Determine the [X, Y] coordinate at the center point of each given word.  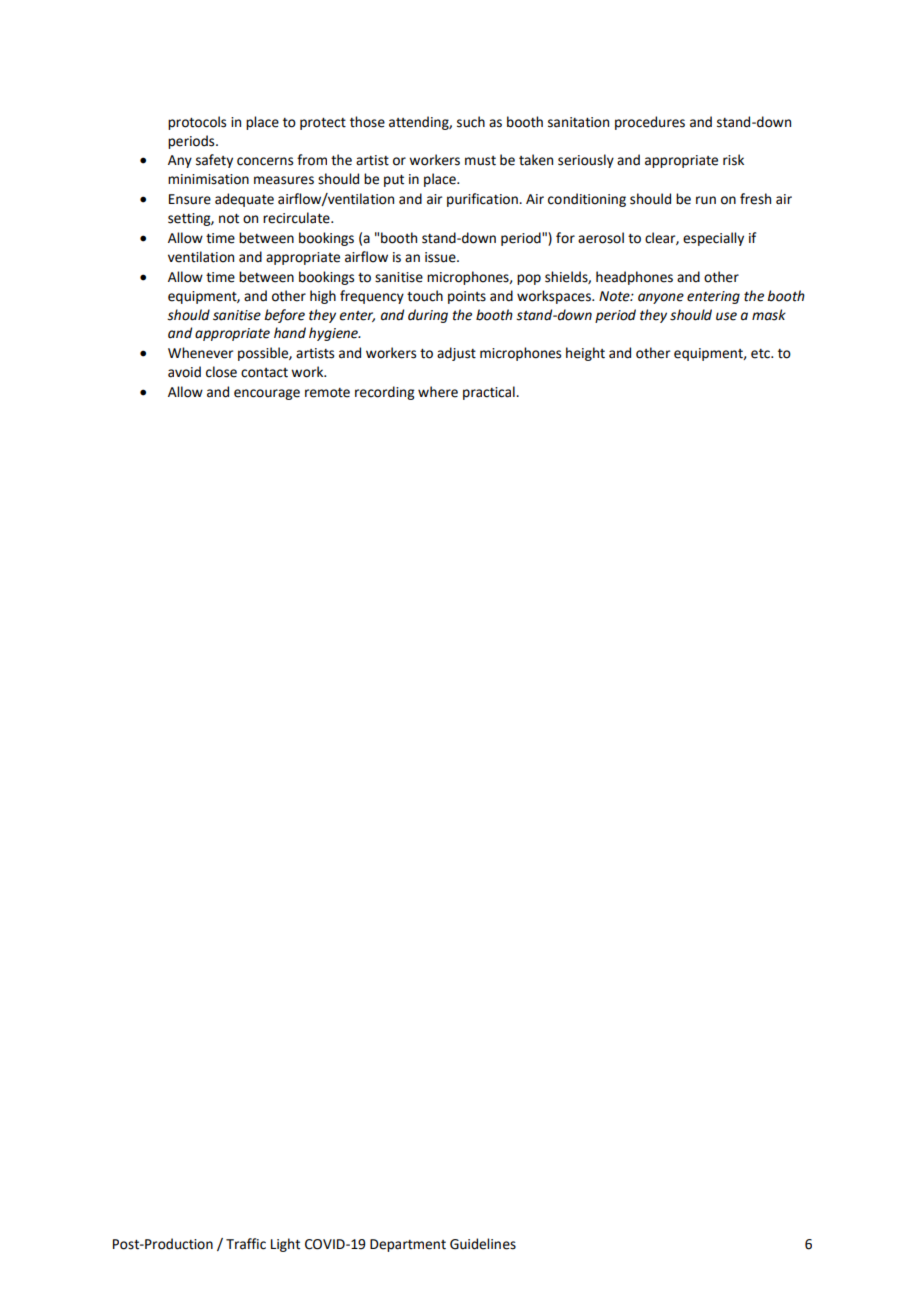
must [480, 161]
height [585, 354]
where [438, 392]
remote [327, 393]
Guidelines [483, 1244]
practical [490, 393]
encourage [267, 394]
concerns [265, 161]
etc [761, 354]
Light [285, 1245]
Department [408, 1245]
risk [733, 160]
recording [385, 393]
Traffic [246, 1244]
